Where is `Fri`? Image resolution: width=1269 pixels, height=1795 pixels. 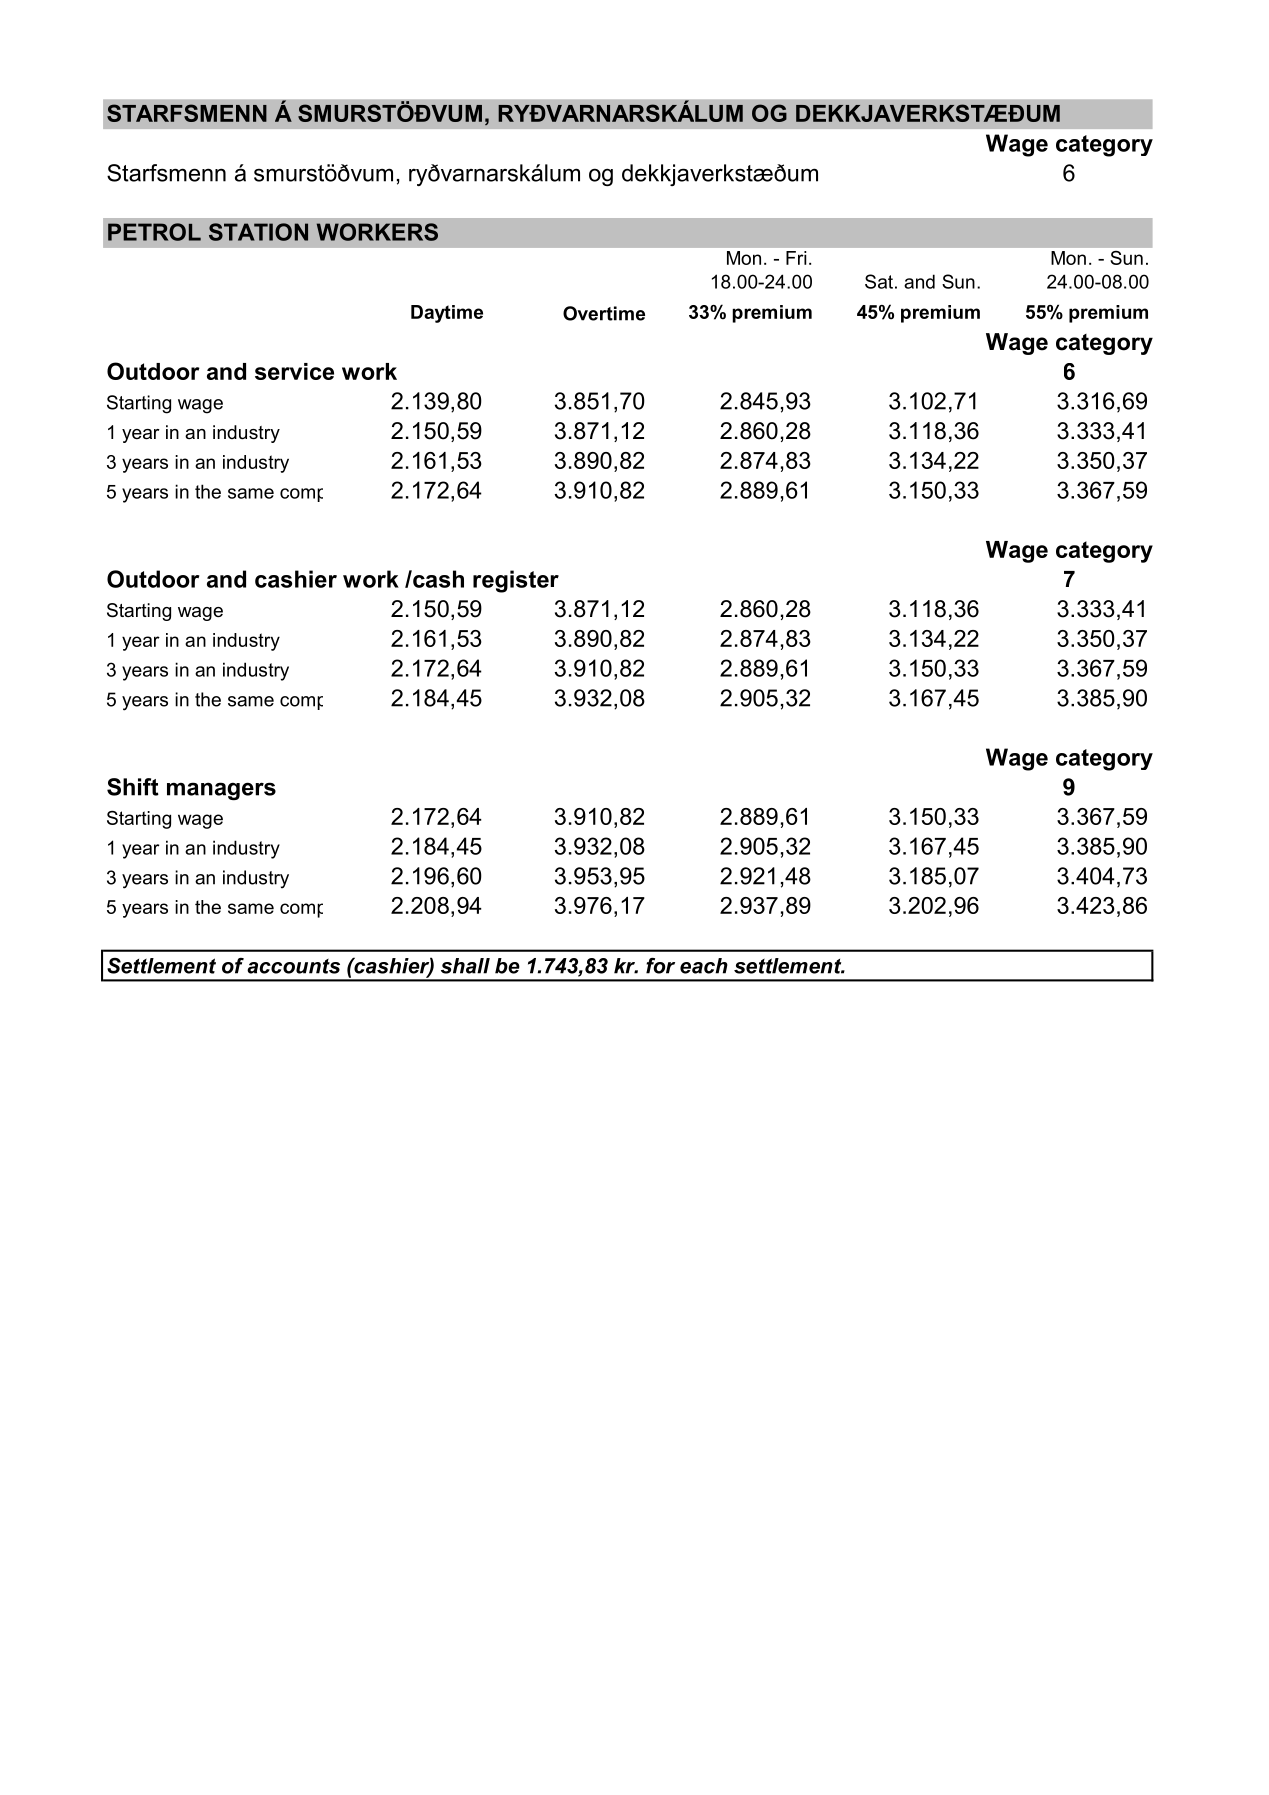 Fri is located at coordinates (796, 258).
